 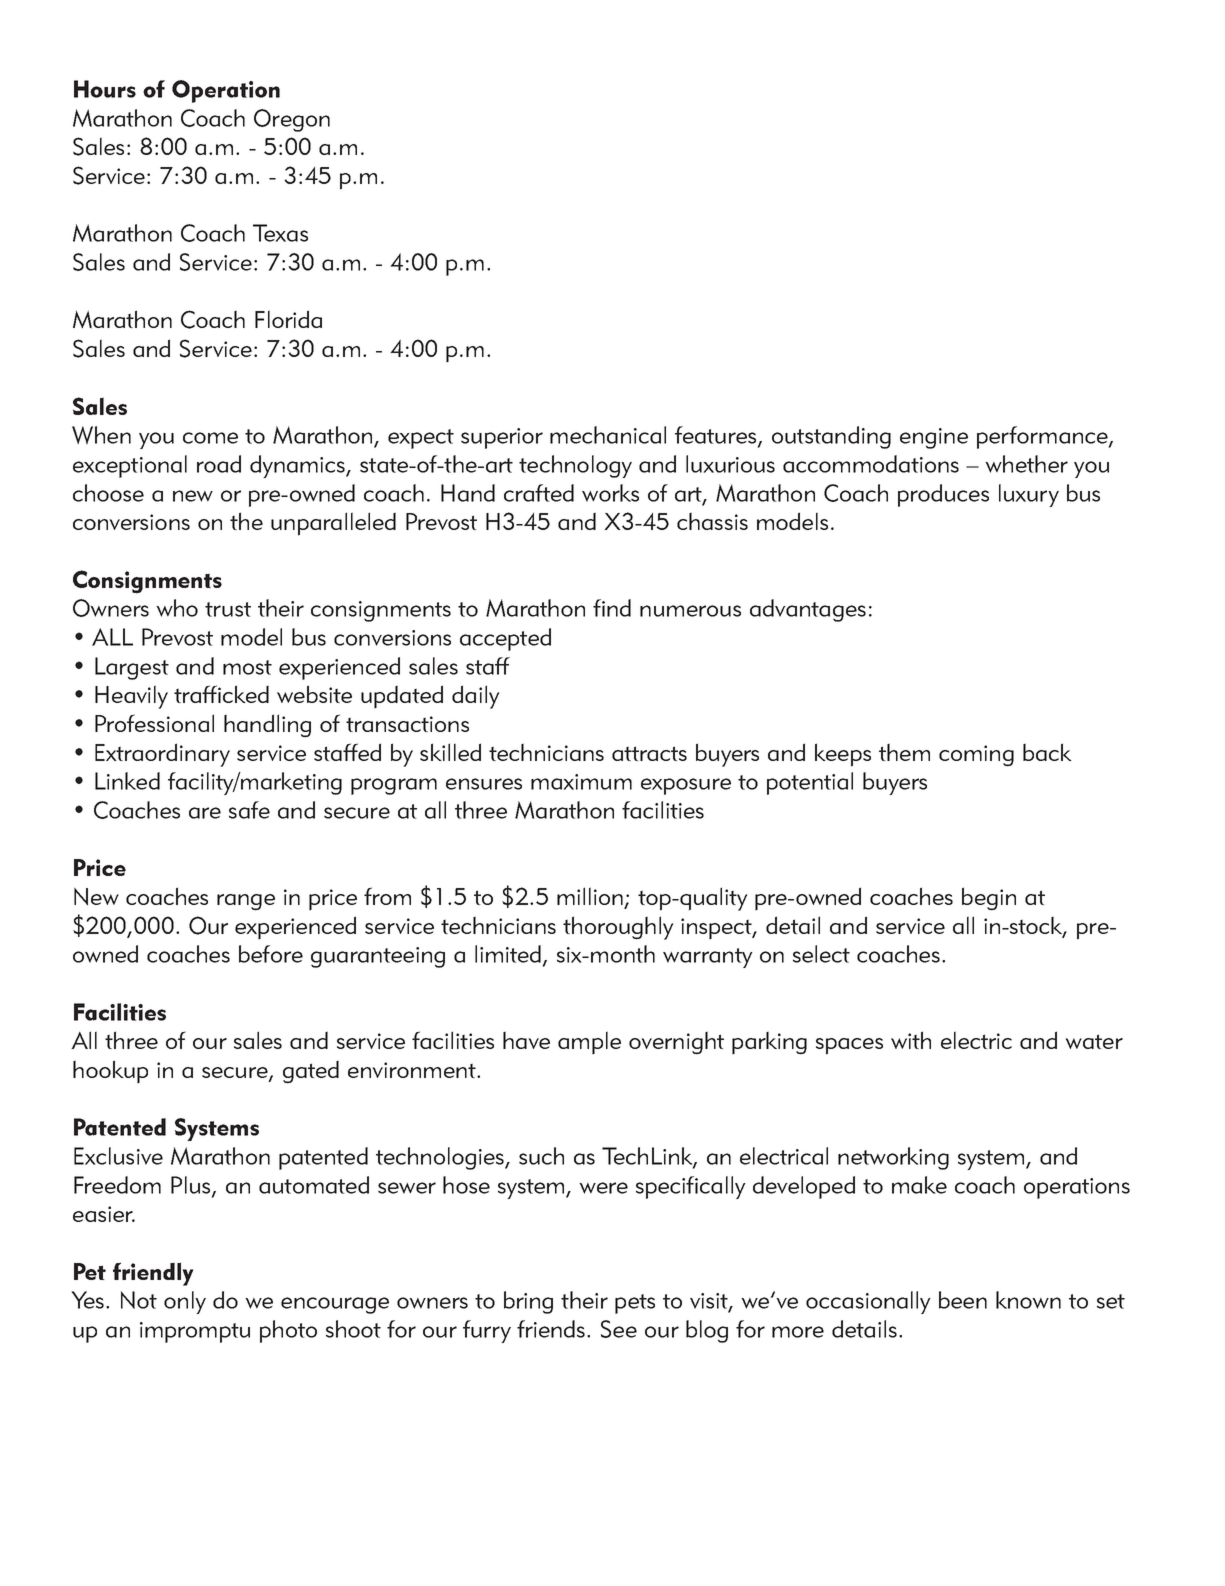 I want to click on Oregon, so click(x=292, y=120).
